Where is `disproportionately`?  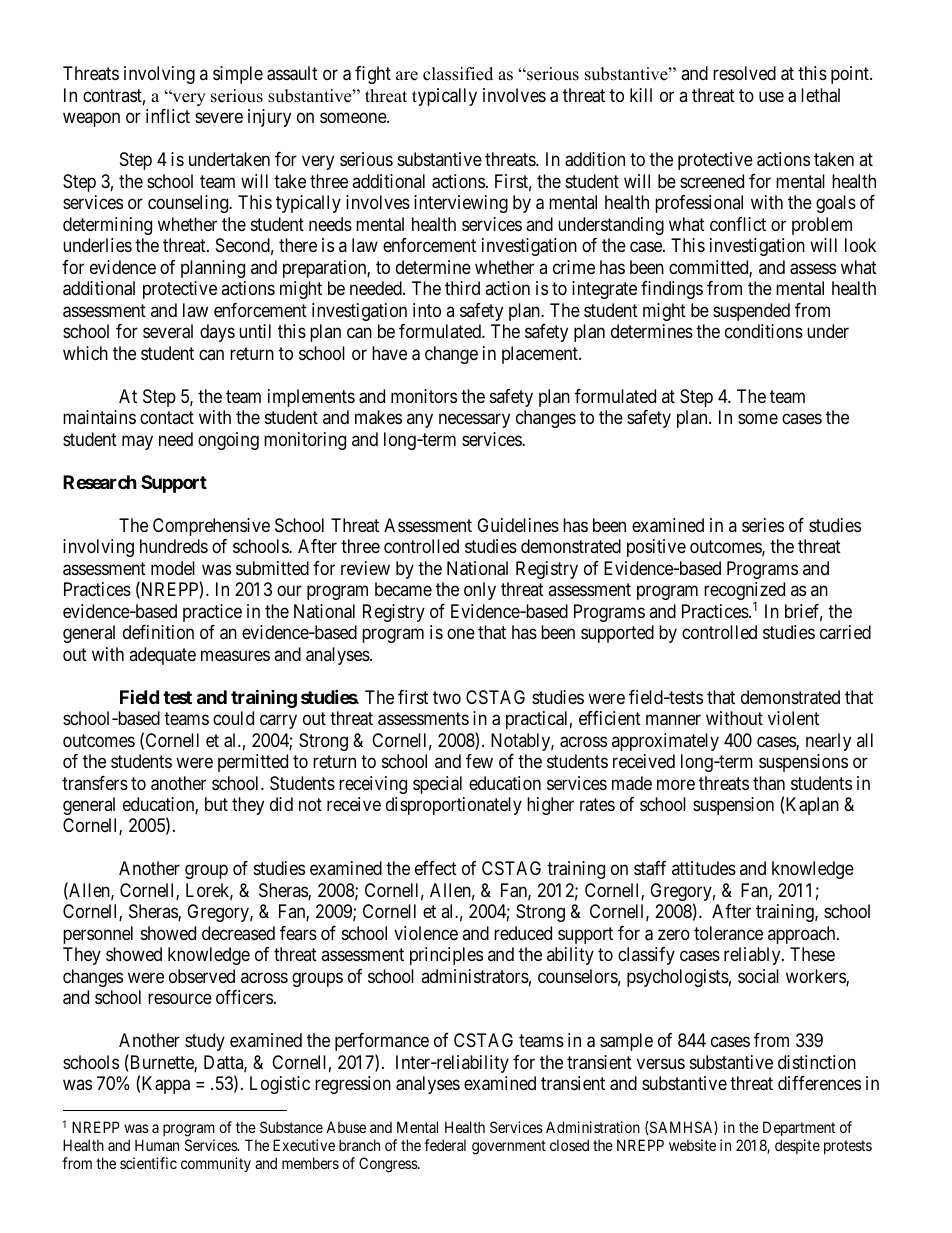
disproportionately is located at coordinates (454, 806).
